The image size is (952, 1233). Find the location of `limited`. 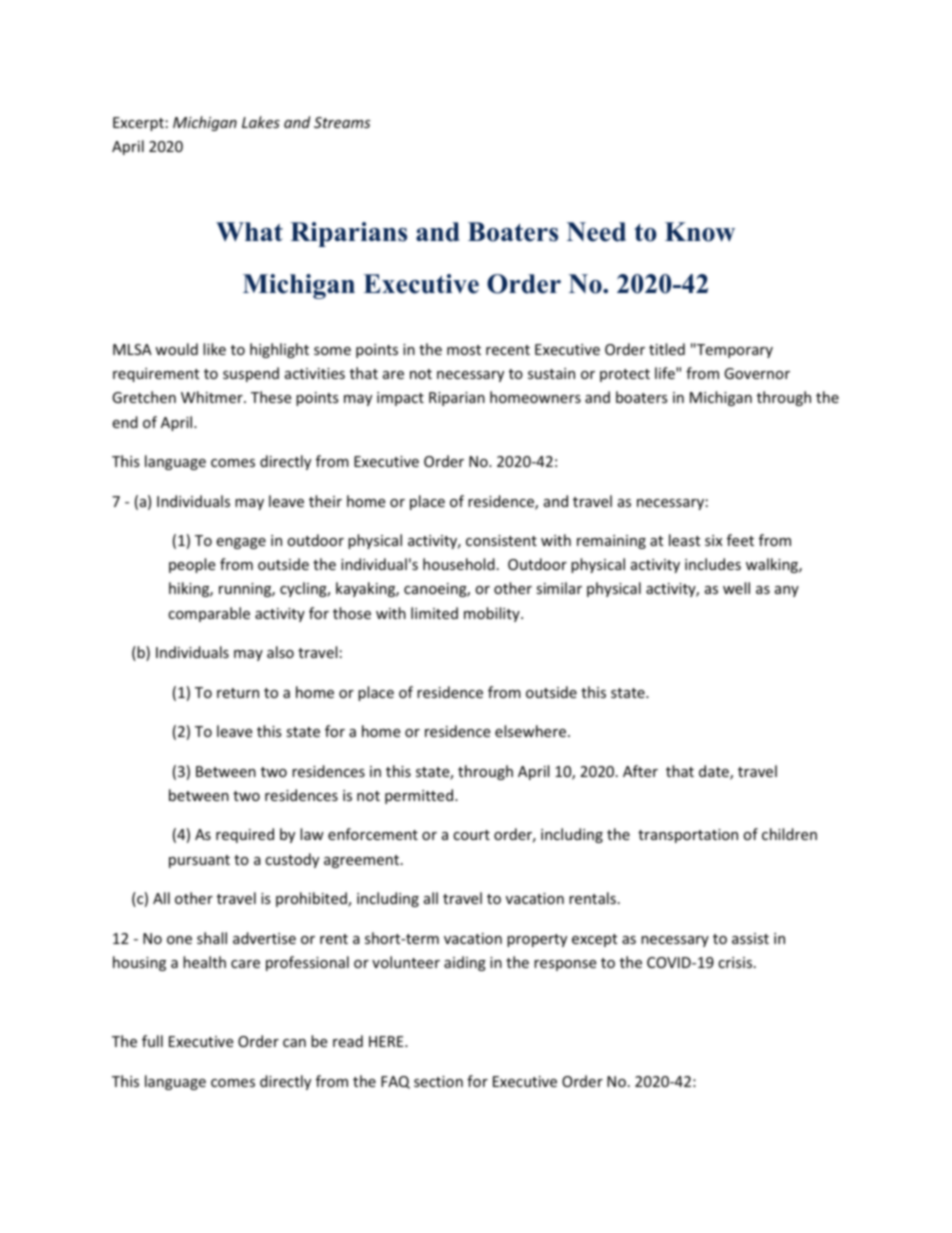

limited is located at coordinates (434, 613).
